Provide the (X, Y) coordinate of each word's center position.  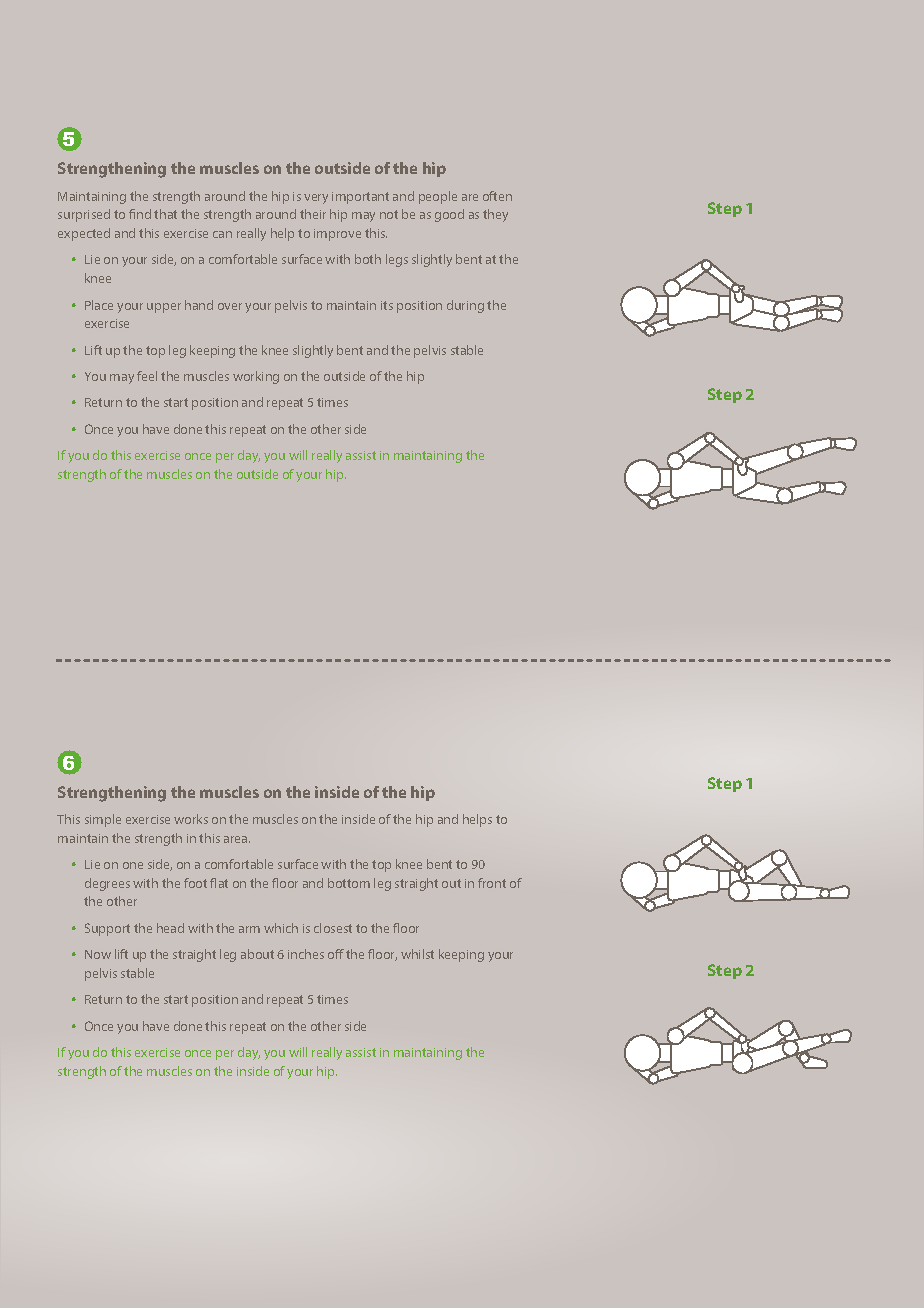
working (256, 377)
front (492, 883)
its (387, 305)
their (313, 214)
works (191, 819)
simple (103, 820)
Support (107, 929)
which (281, 928)
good (449, 215)
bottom (349, 883)
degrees (107, 884)
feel (147, 376)
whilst (417, 954)
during (465, 306)
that (165, 214)
